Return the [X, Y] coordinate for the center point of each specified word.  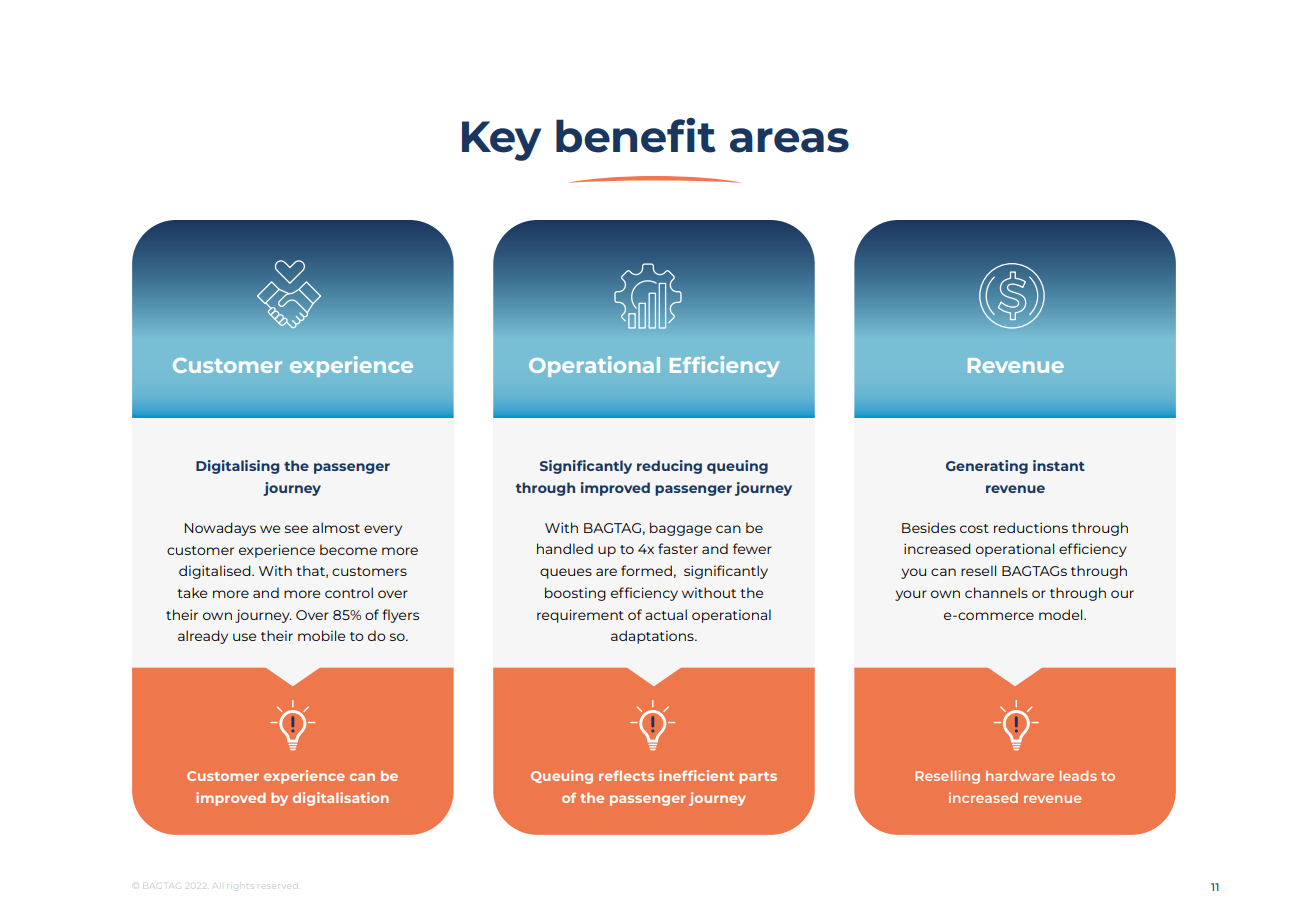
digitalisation [341, 799]
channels [996, 592]
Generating [987, 467]
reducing [669, 467]
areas [789, 140]
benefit [636, 135]
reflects [626, 775]
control [349, 592]
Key [501, 141]
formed [646, 570]
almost [336, 527]
